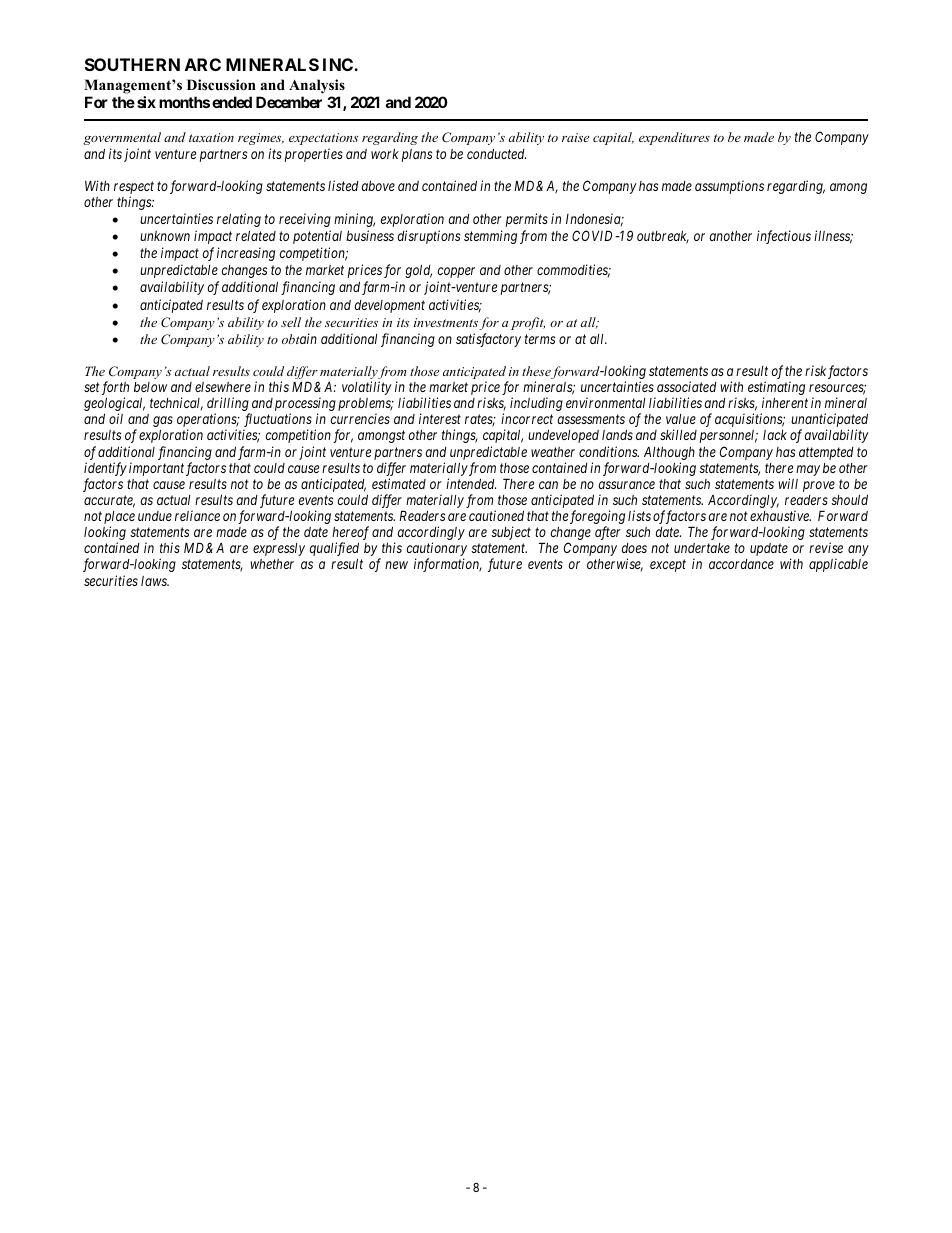 The image size is (952, 1233). I want to click on sell, so click(291, 322).
